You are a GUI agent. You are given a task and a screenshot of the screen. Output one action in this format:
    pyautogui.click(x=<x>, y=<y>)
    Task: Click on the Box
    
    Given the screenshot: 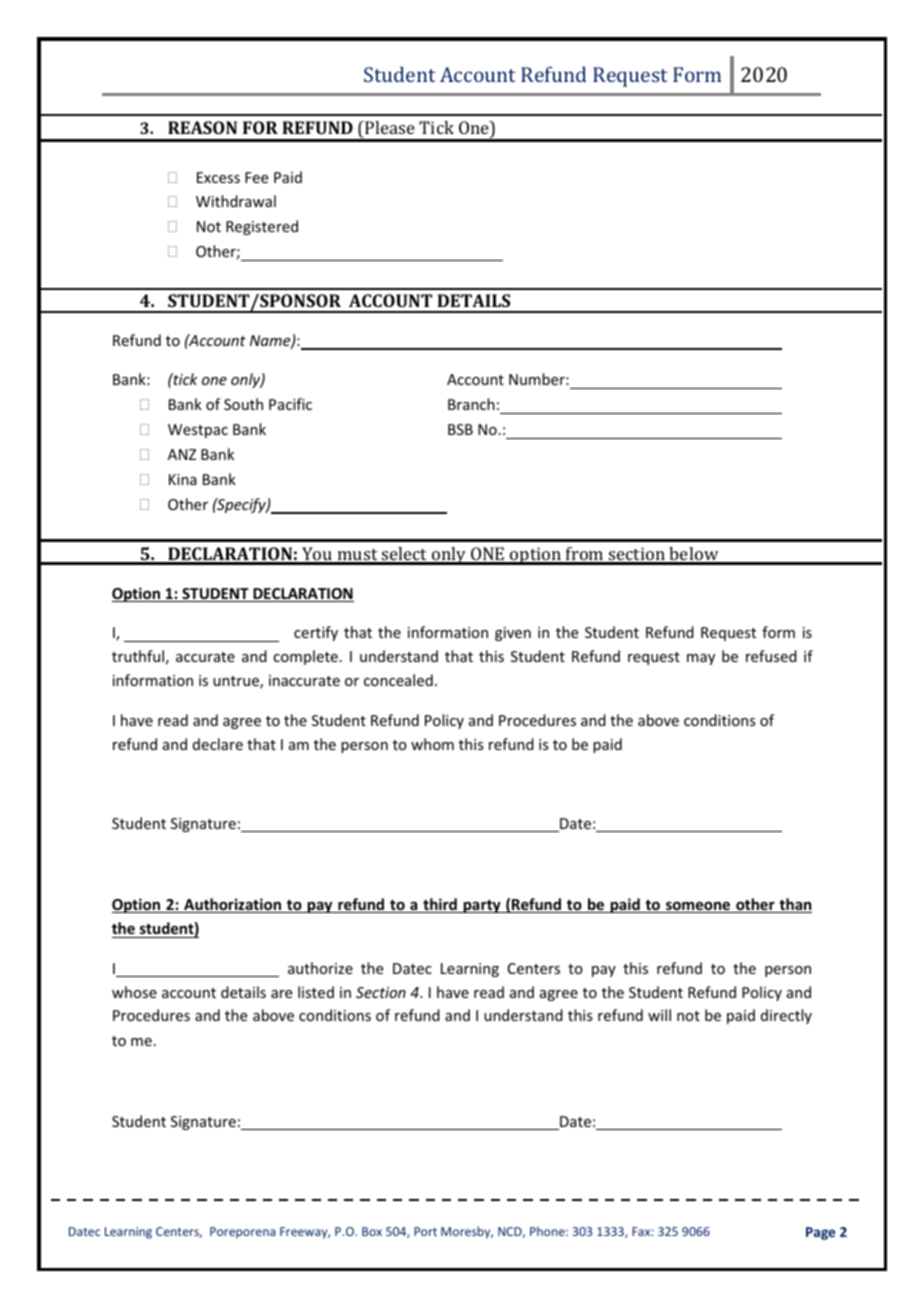 What is the action you would take?
    pyautogui.click(x=372, y=1231)
